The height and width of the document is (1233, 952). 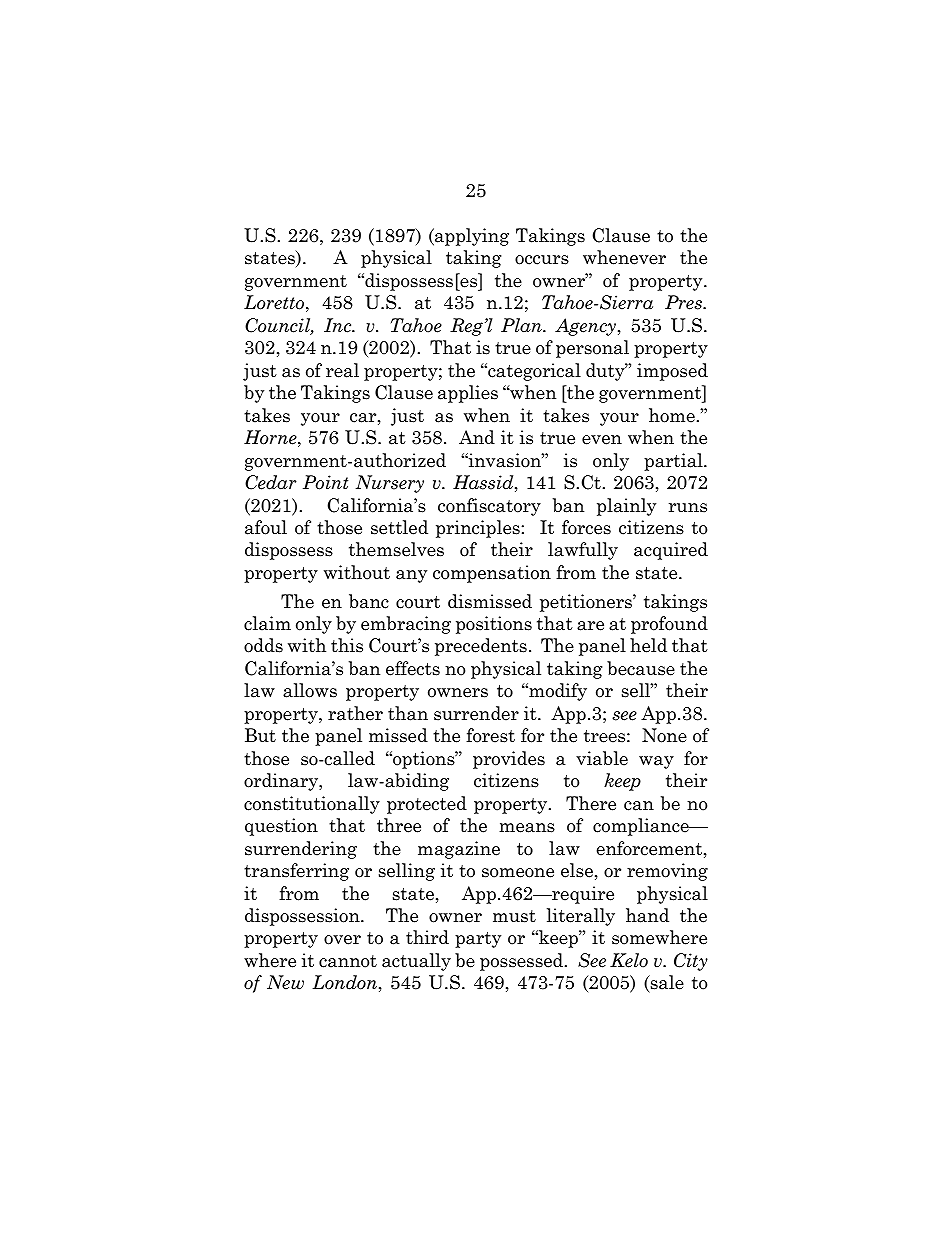 What do you see at coordinates (648, 645) in the document?
I see `held` at bounding box center [648, 645].
